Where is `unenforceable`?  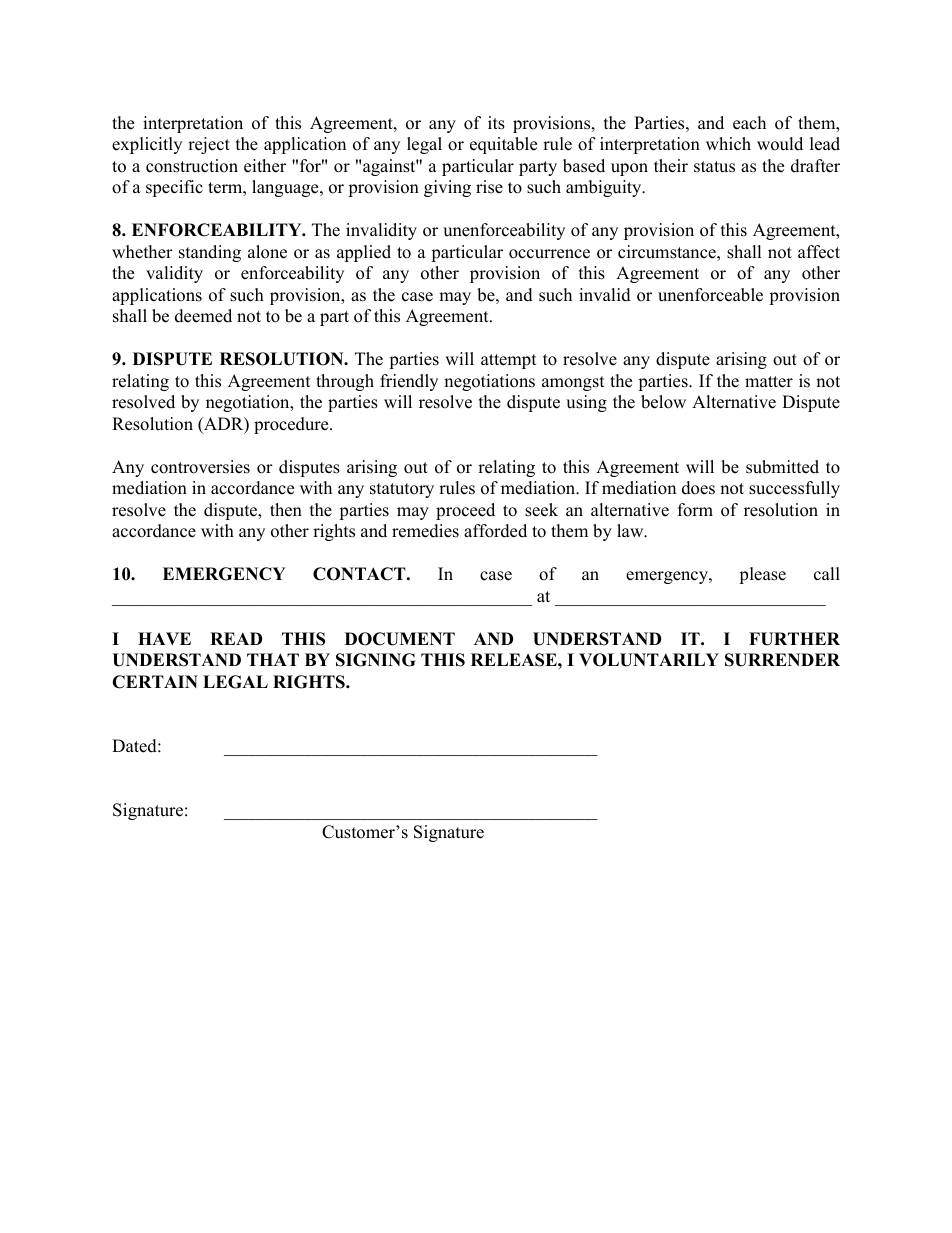 unenforceable is located at coordinates (710, 295).
